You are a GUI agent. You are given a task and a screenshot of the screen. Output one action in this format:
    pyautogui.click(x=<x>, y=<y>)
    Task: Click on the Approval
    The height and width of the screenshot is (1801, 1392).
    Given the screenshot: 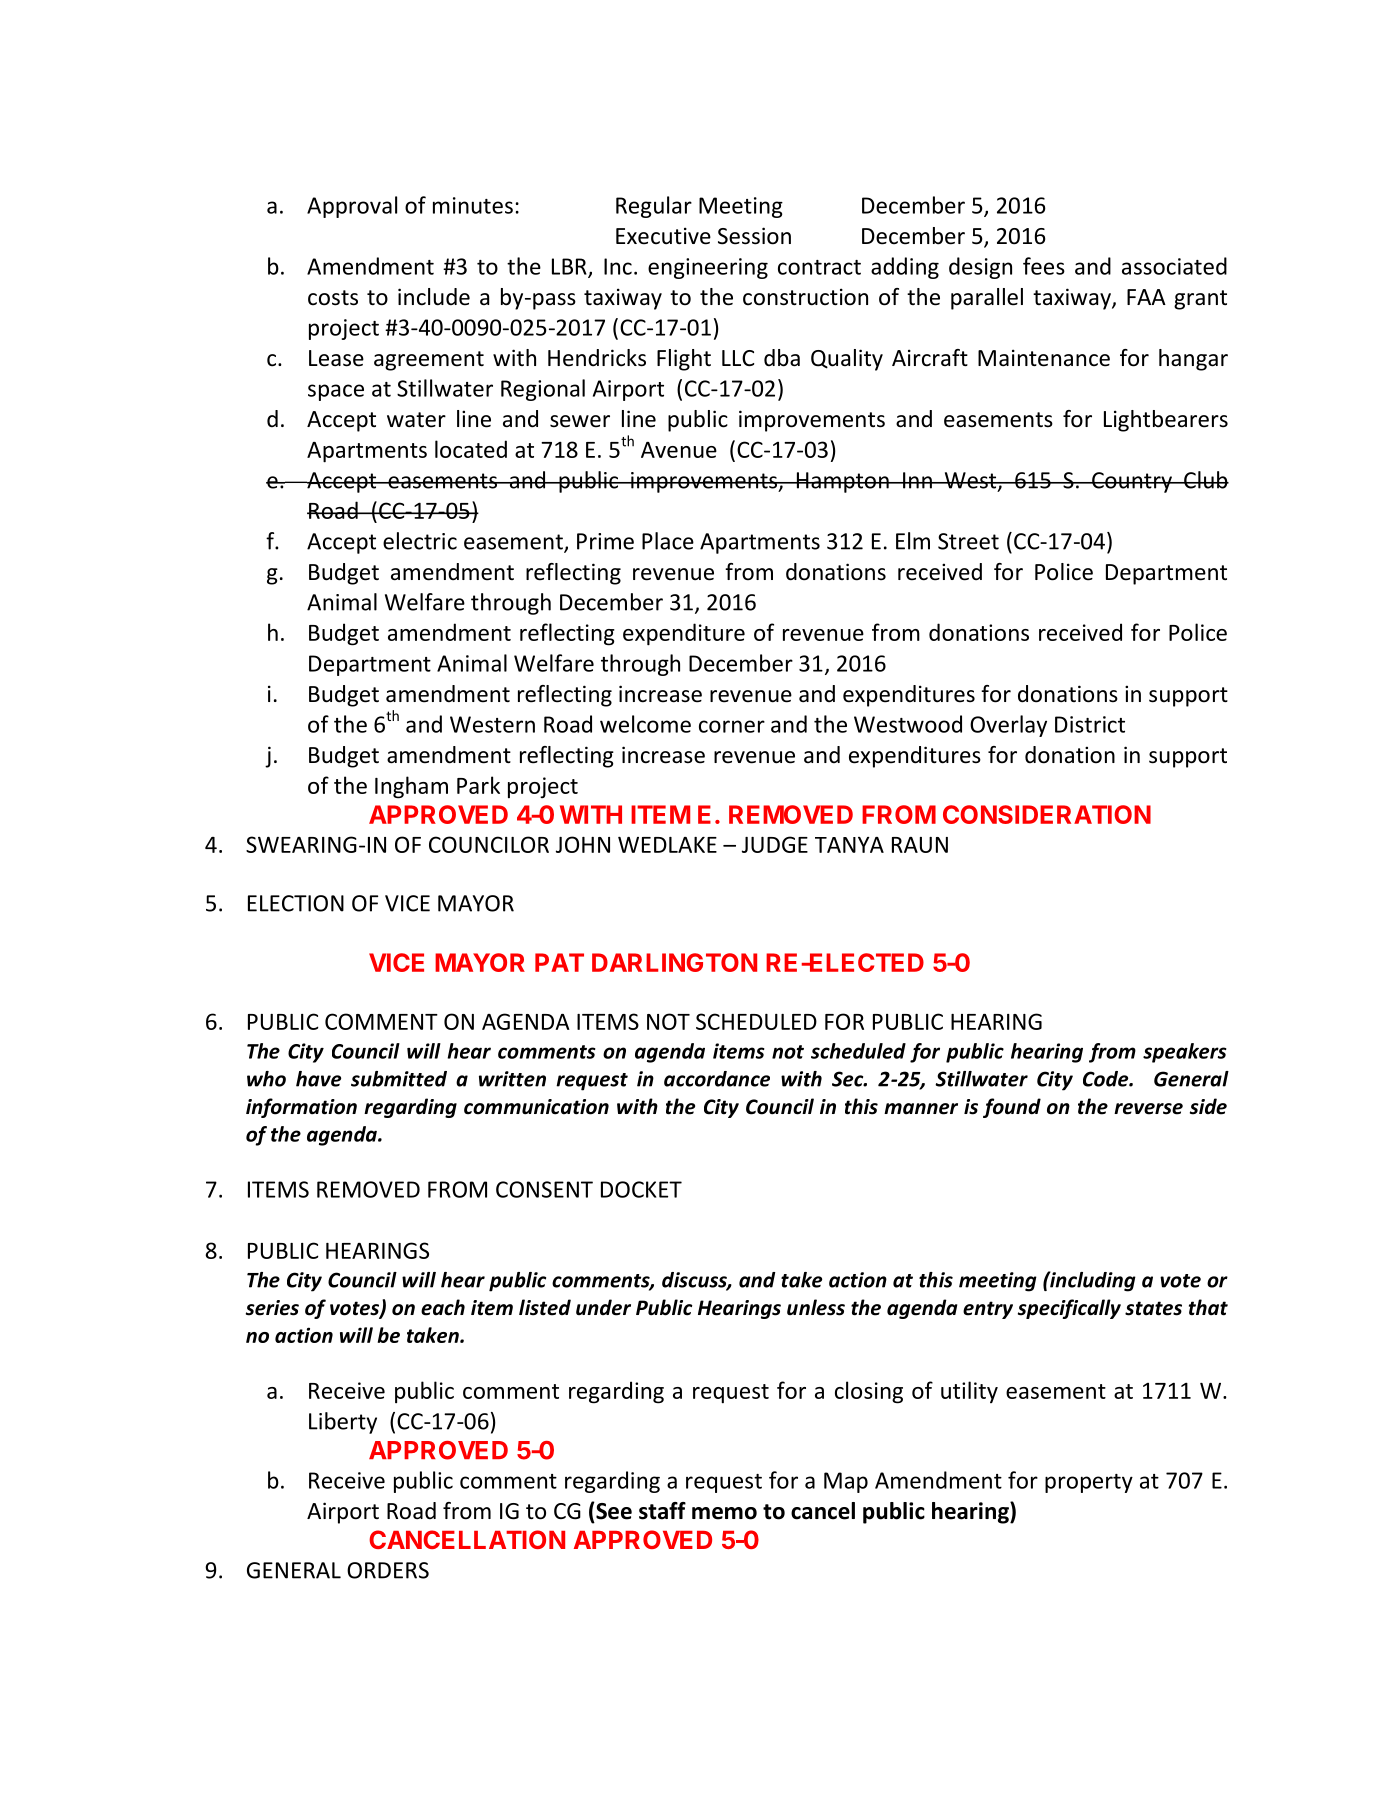 What is the action you would take?
    pyautogui.click(x=352, y=207)
